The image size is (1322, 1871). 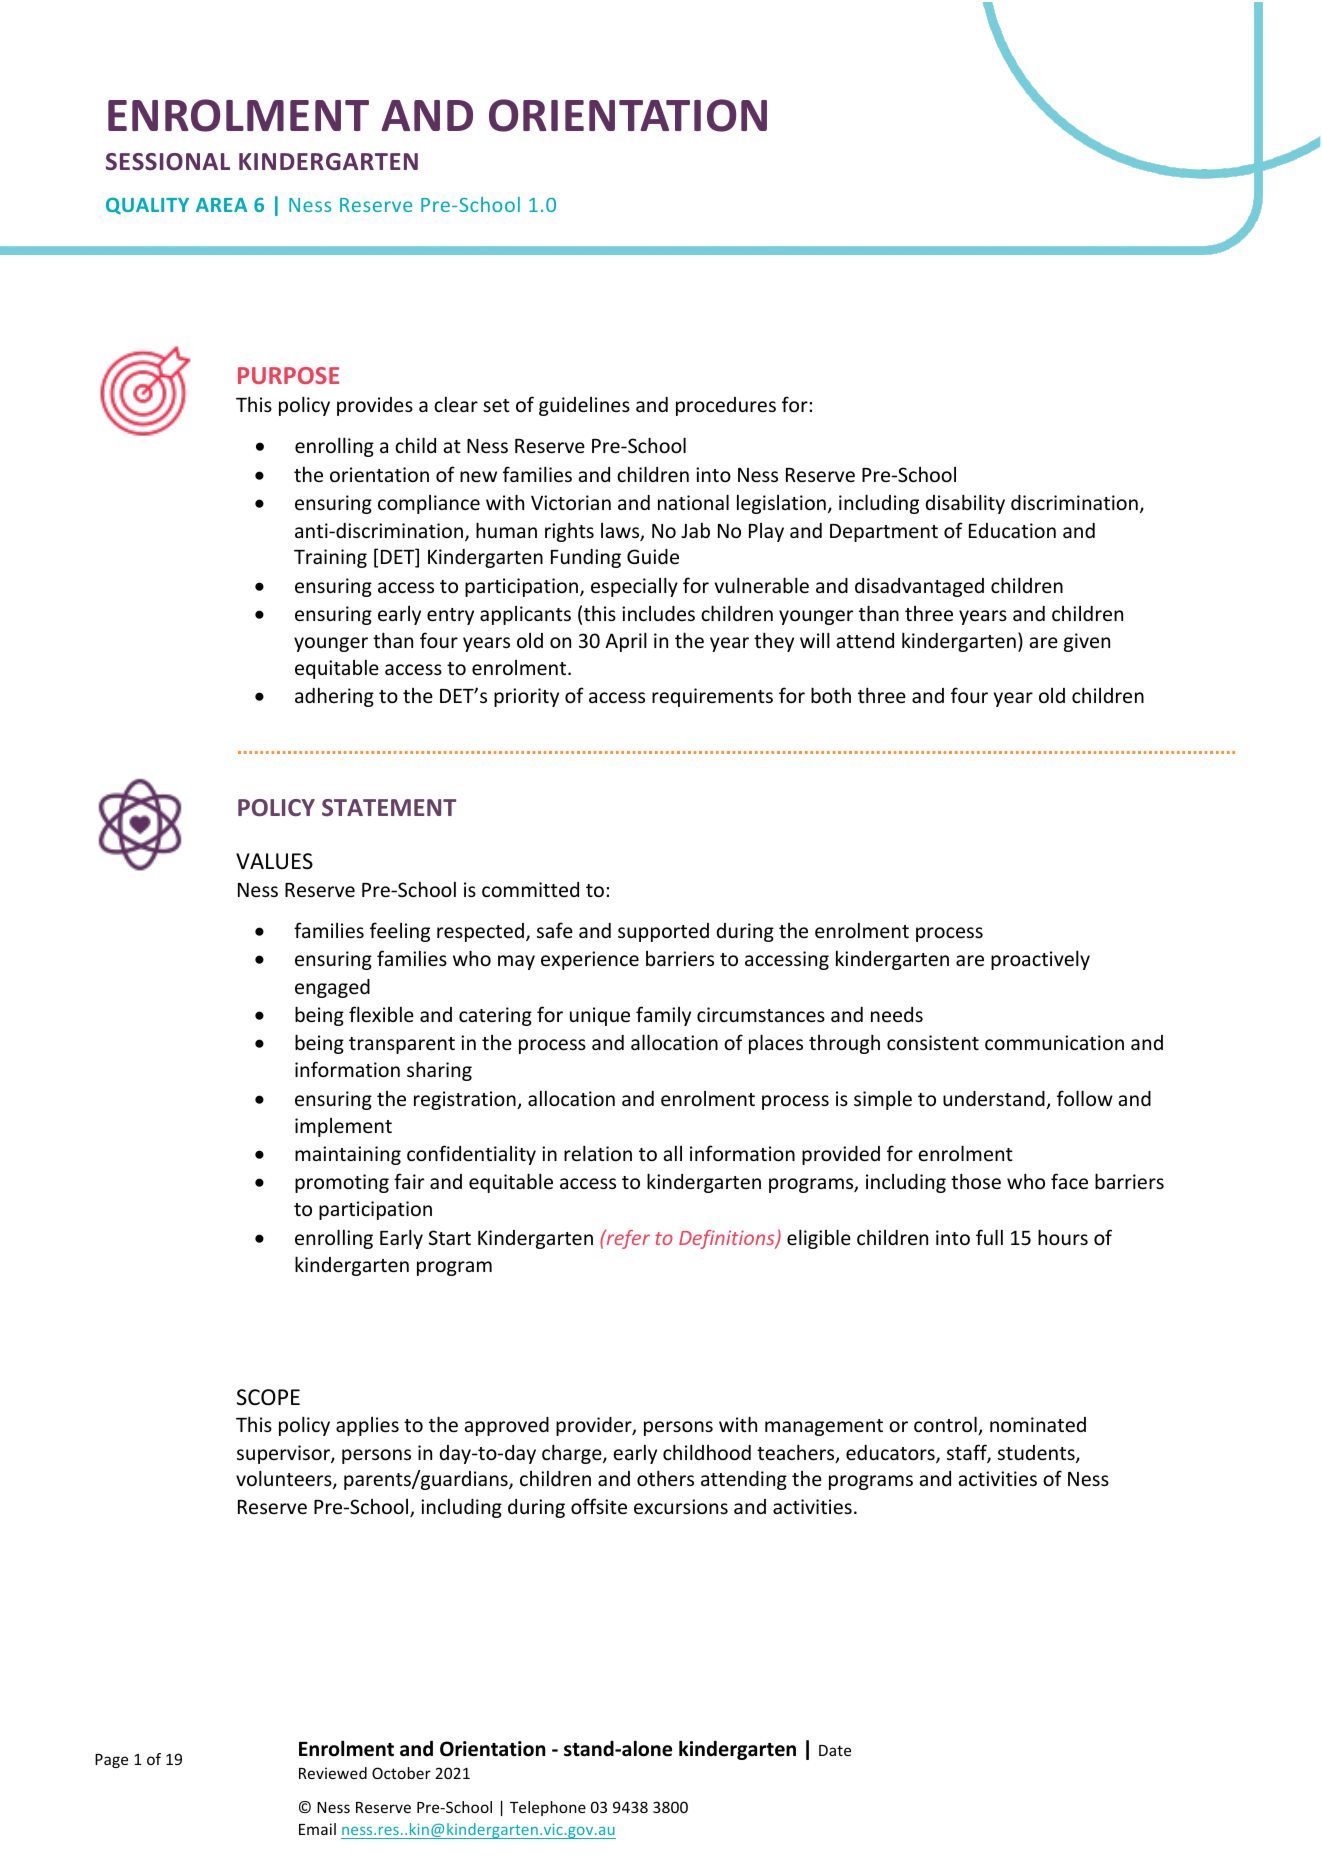 What do you see at coordinates (573, 1454) in the screenshot?
I see `charge` at bounding box center [573, 1454].
